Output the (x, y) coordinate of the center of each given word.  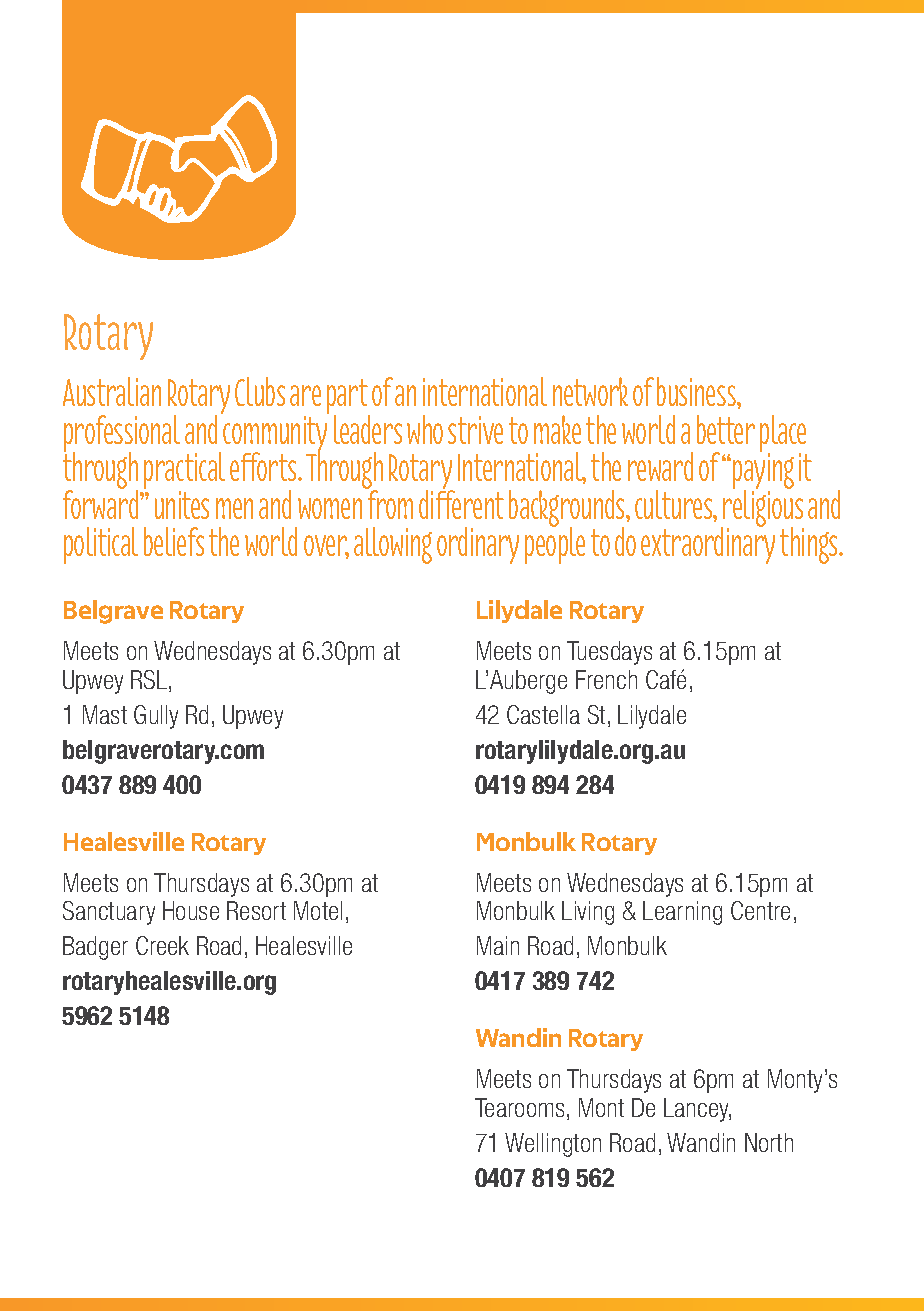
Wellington (553, 1145)
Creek (162, 945)
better (726, 429)
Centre (760, 910)
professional (122, 435)
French (606, 679)
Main (498, 945)
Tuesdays (609, 653)
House (191, 910)
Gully (156, 717)
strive (475, 430)
